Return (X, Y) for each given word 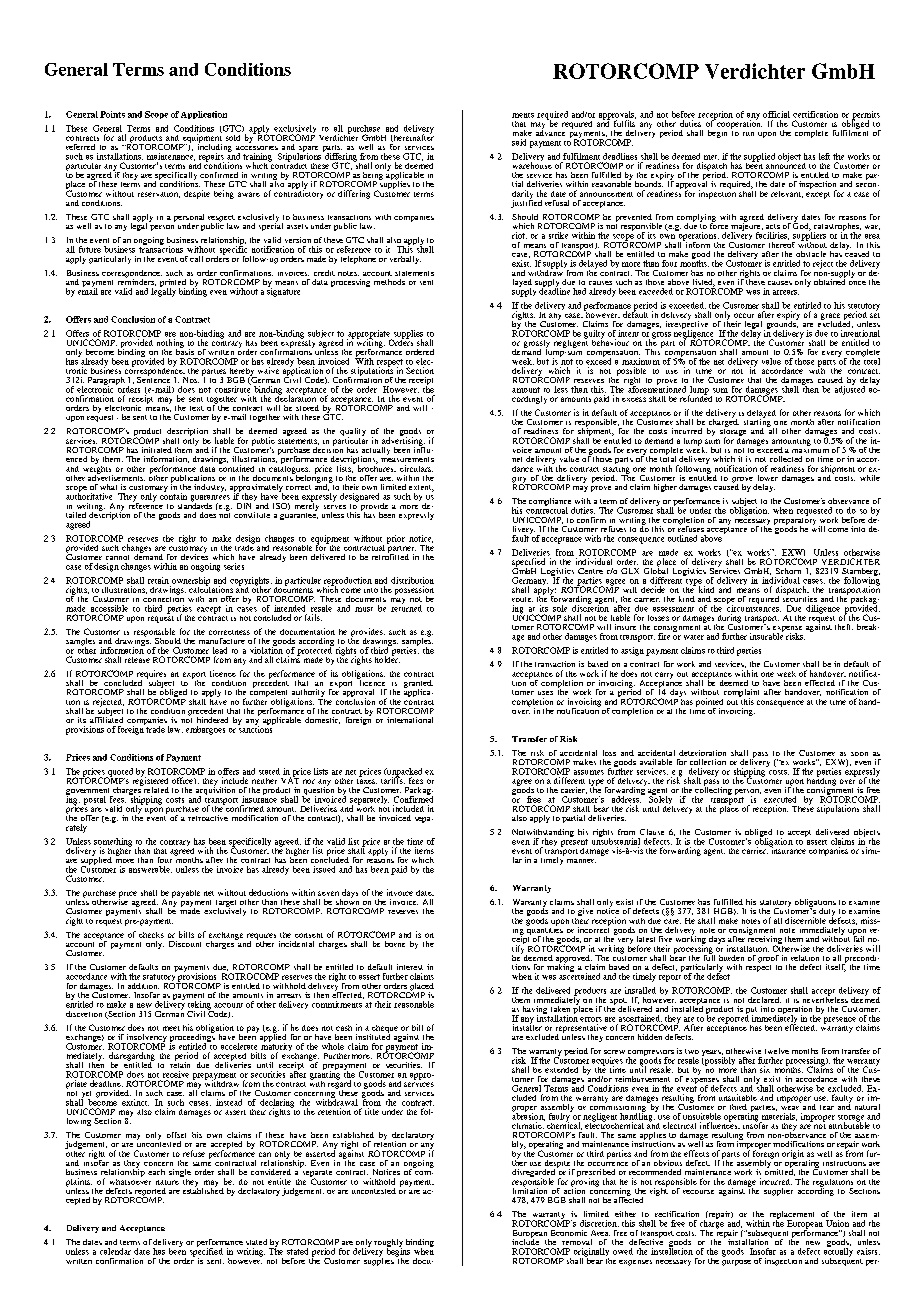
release (137, 660)
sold (233, 138)
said (519, 142)
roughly (388, 1244)
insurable (766, 635)
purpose (736, 1263)
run (748, 134)
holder (387, 658)
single (180, 1174)
